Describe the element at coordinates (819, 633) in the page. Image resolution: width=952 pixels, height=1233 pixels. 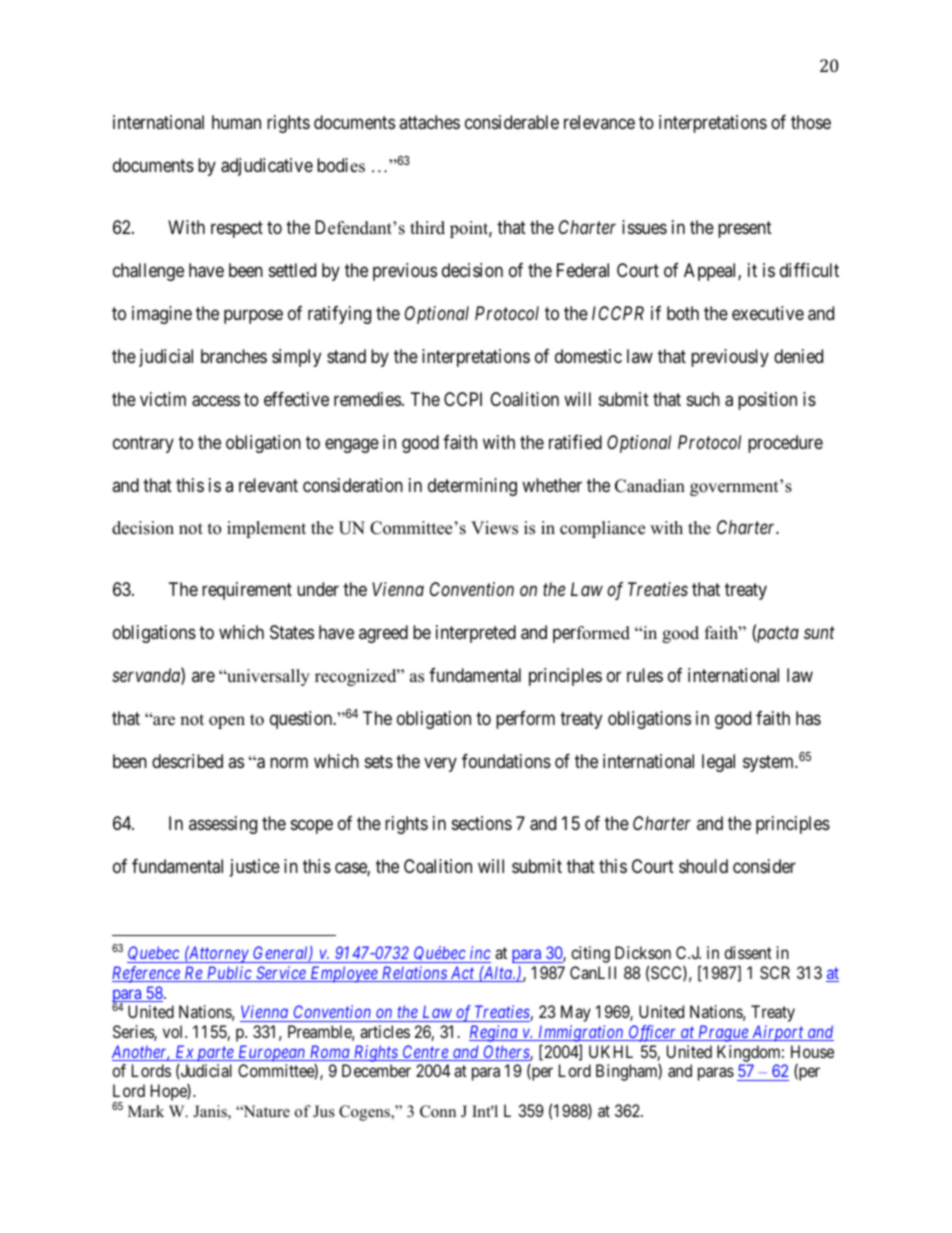
I see `sunt` at that location.
